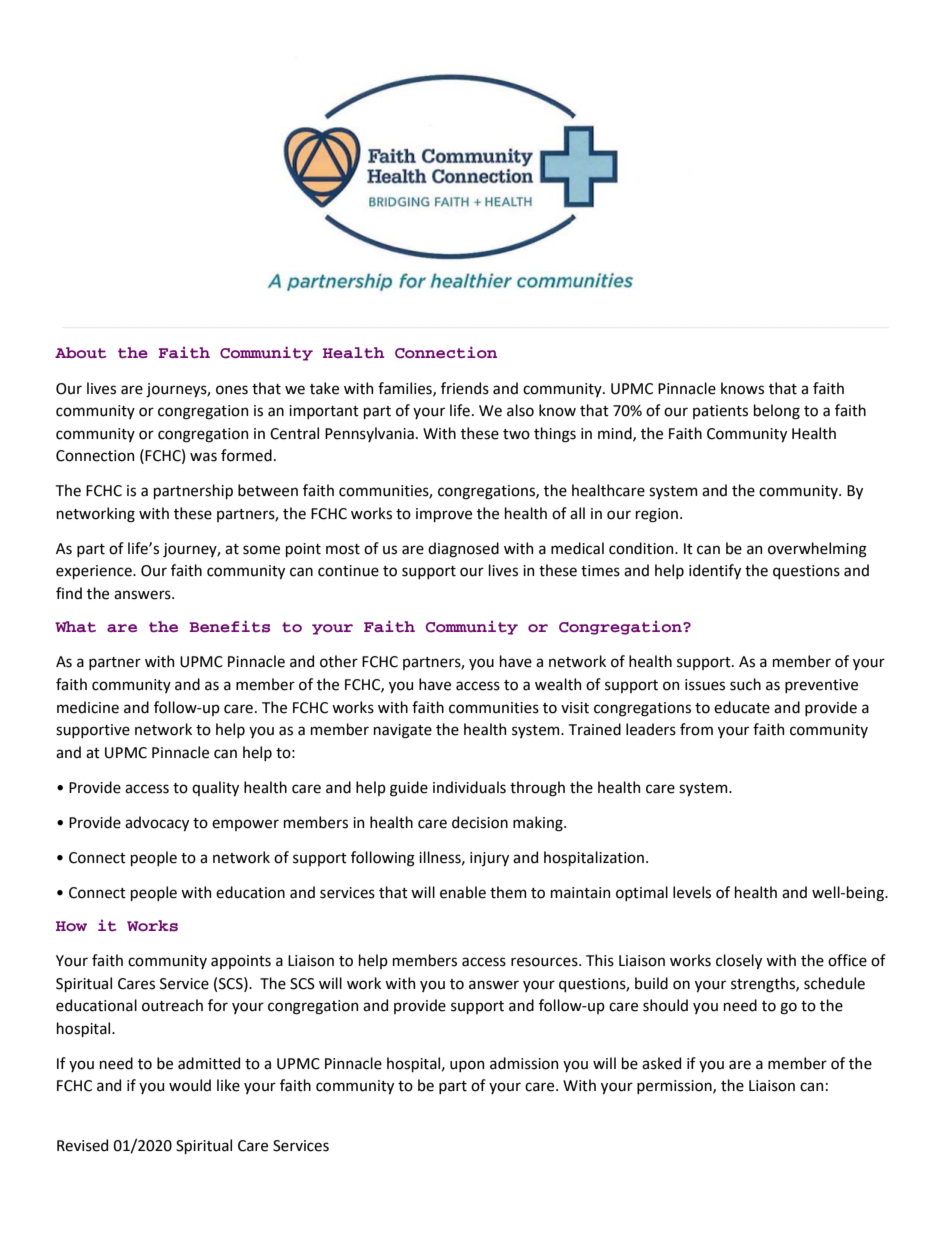 This screenshot has height=1233, width=952. Describe the element at coordinates (817, 550) in the screenshot. I see `overwhelming` at that location.
